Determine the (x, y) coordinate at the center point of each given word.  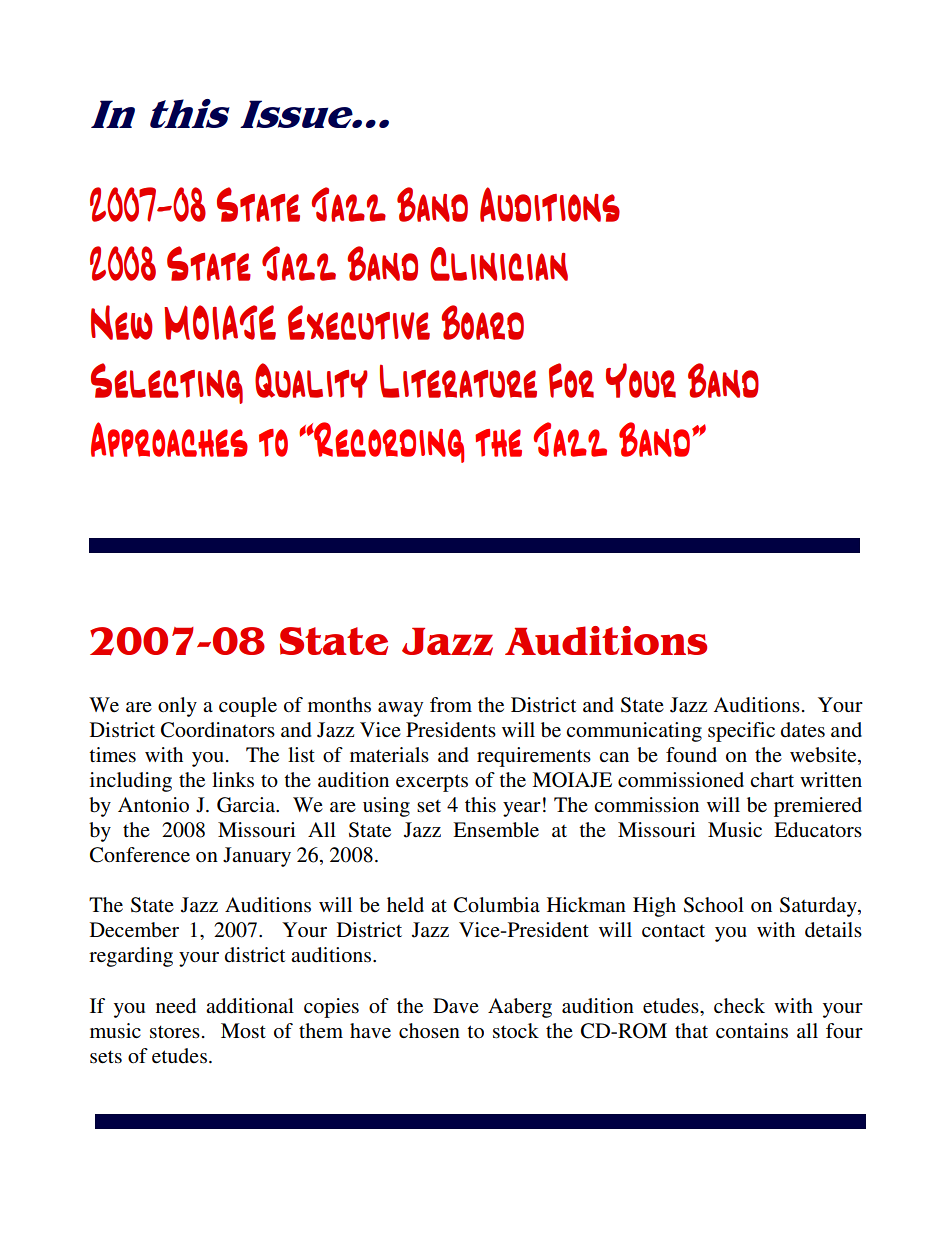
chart (772, 779)
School (714, 905)
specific (741, 732)
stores (175, 1032)
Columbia (497, 905)
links (233, 780)
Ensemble (496, 830)
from (451, 704)
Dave (456, 1005)
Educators (818, 830)
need (176, 1006)
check (739, 1005)
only (177, 707)
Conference (140, 855)
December (134, 930)
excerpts (432, 783)
